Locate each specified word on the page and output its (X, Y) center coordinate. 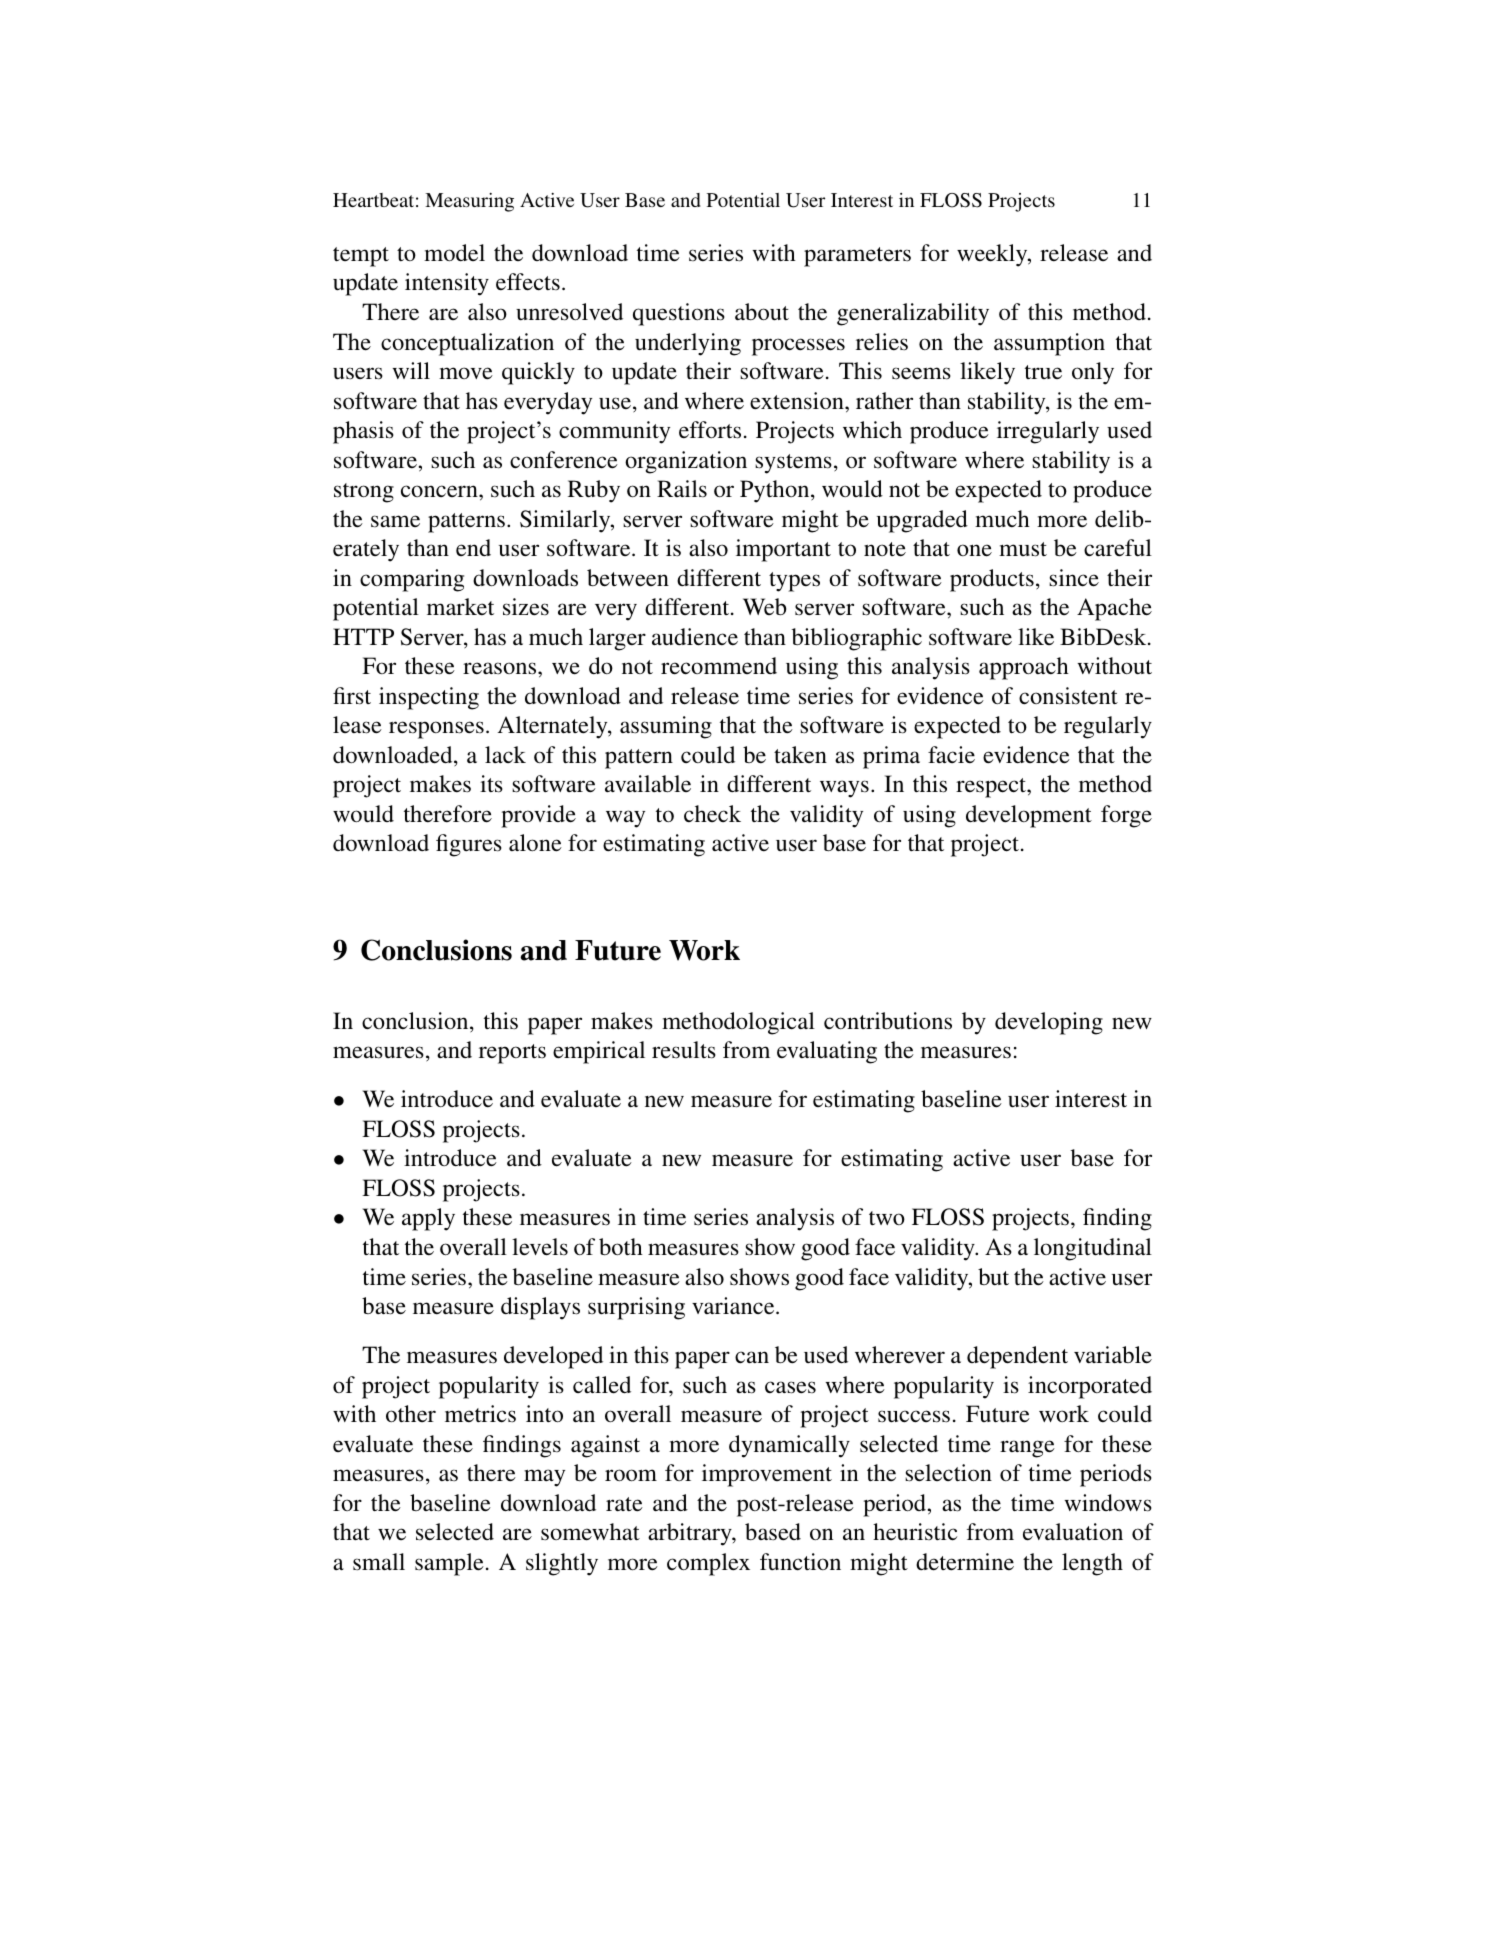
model (454, 253)
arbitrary (691, 1534)
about (762, 312)
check (712, 813)
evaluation (1073, 1532)
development (1029, 816)
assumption (1049, 344)
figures (469, 845)
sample (449, 1564)
